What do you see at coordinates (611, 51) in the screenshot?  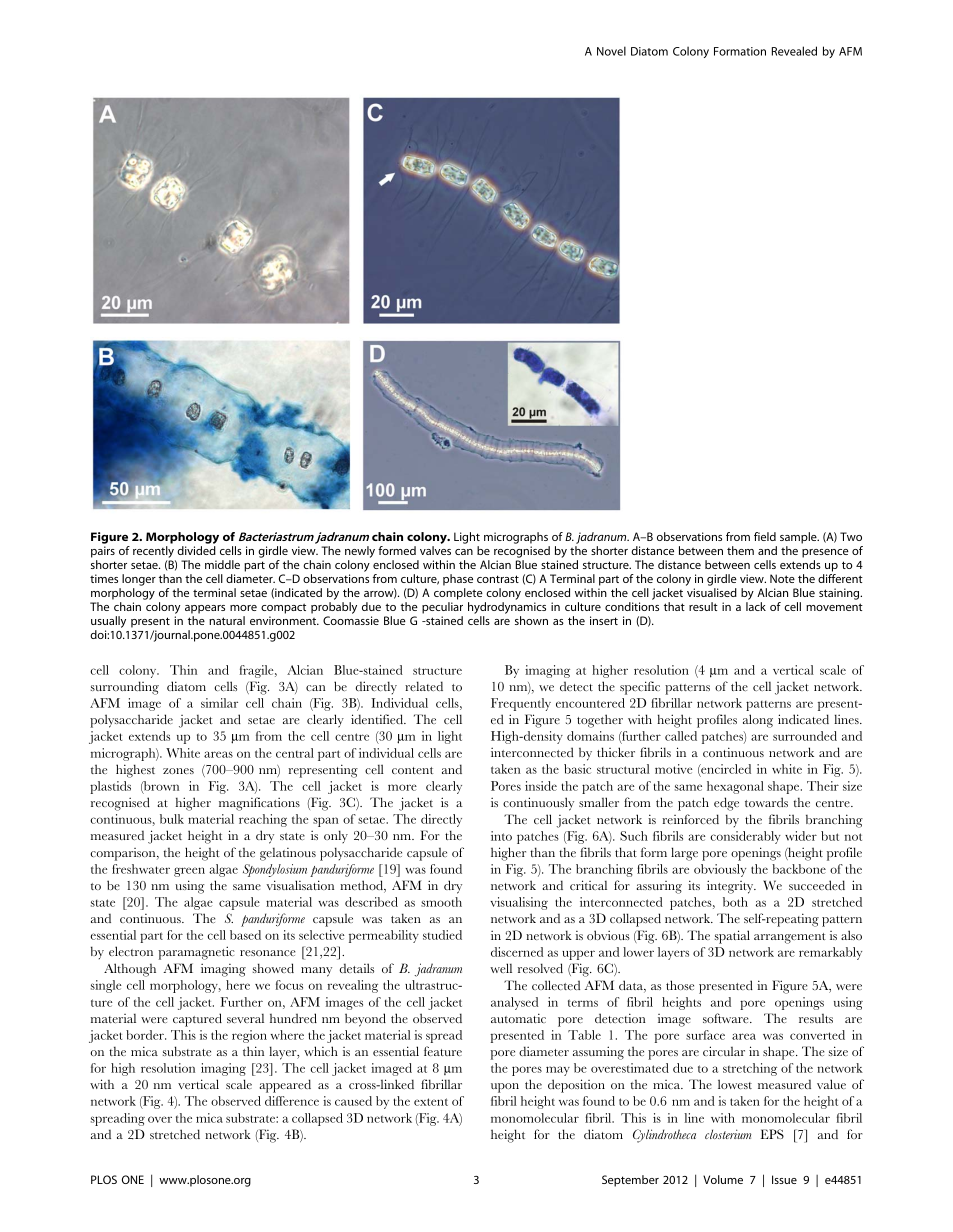 I see `Novel` at bounding box center [611, 51].
